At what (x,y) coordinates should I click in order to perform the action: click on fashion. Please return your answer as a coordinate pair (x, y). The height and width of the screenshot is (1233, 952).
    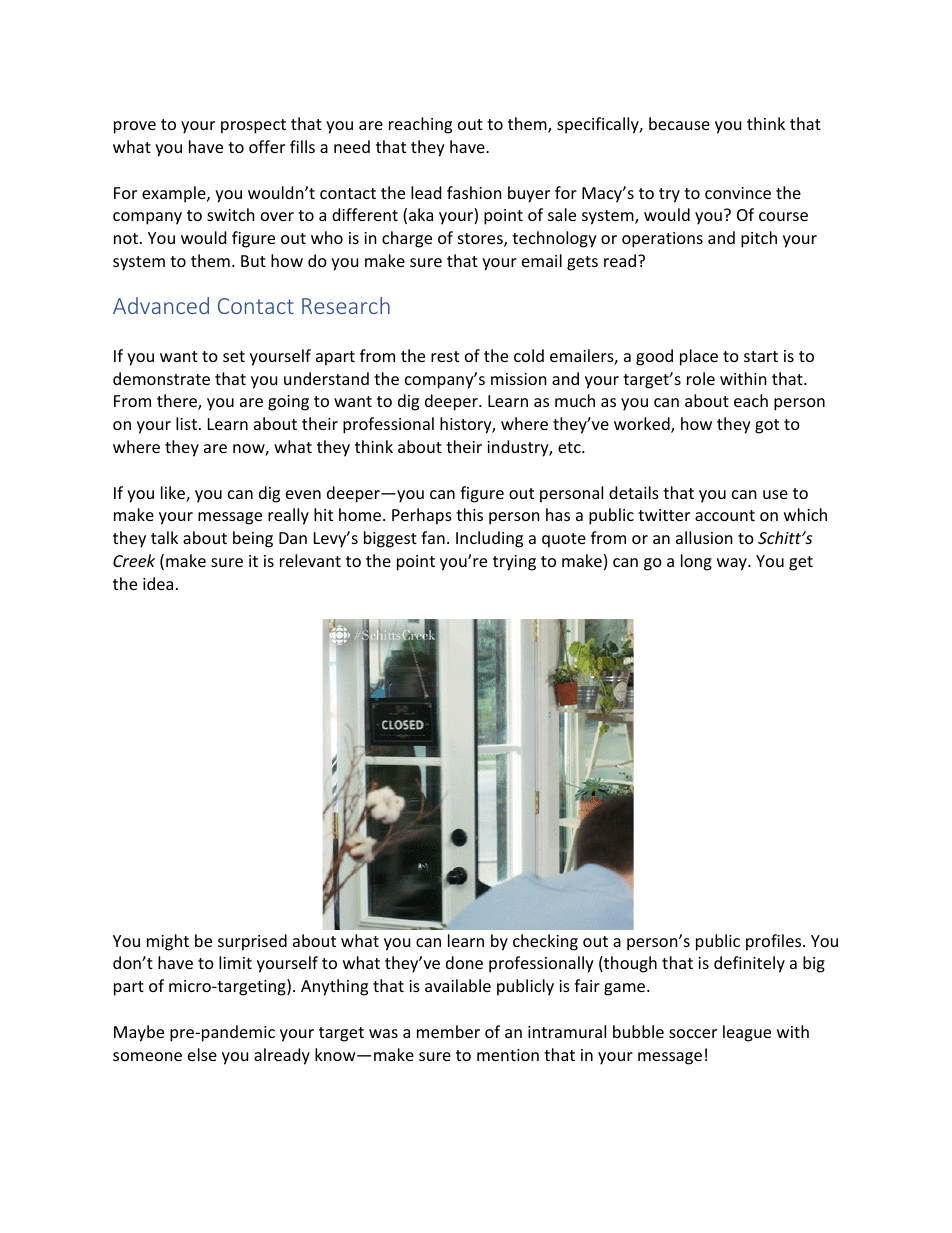
    Looking at the image, I should click on (474, 192).
